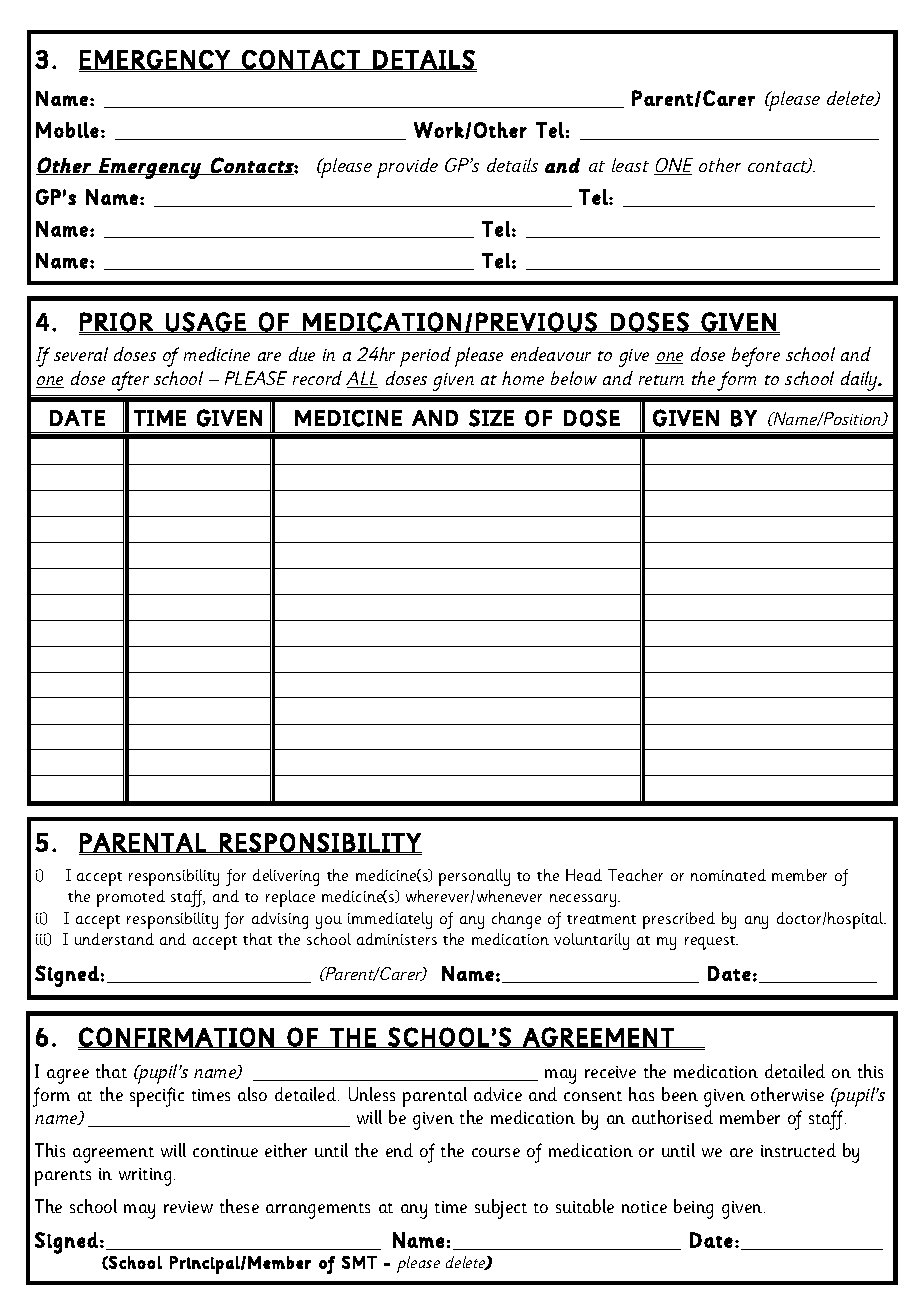  Describe the element at coordinates (131, 898) in the document. I see `promoted` at that location.
